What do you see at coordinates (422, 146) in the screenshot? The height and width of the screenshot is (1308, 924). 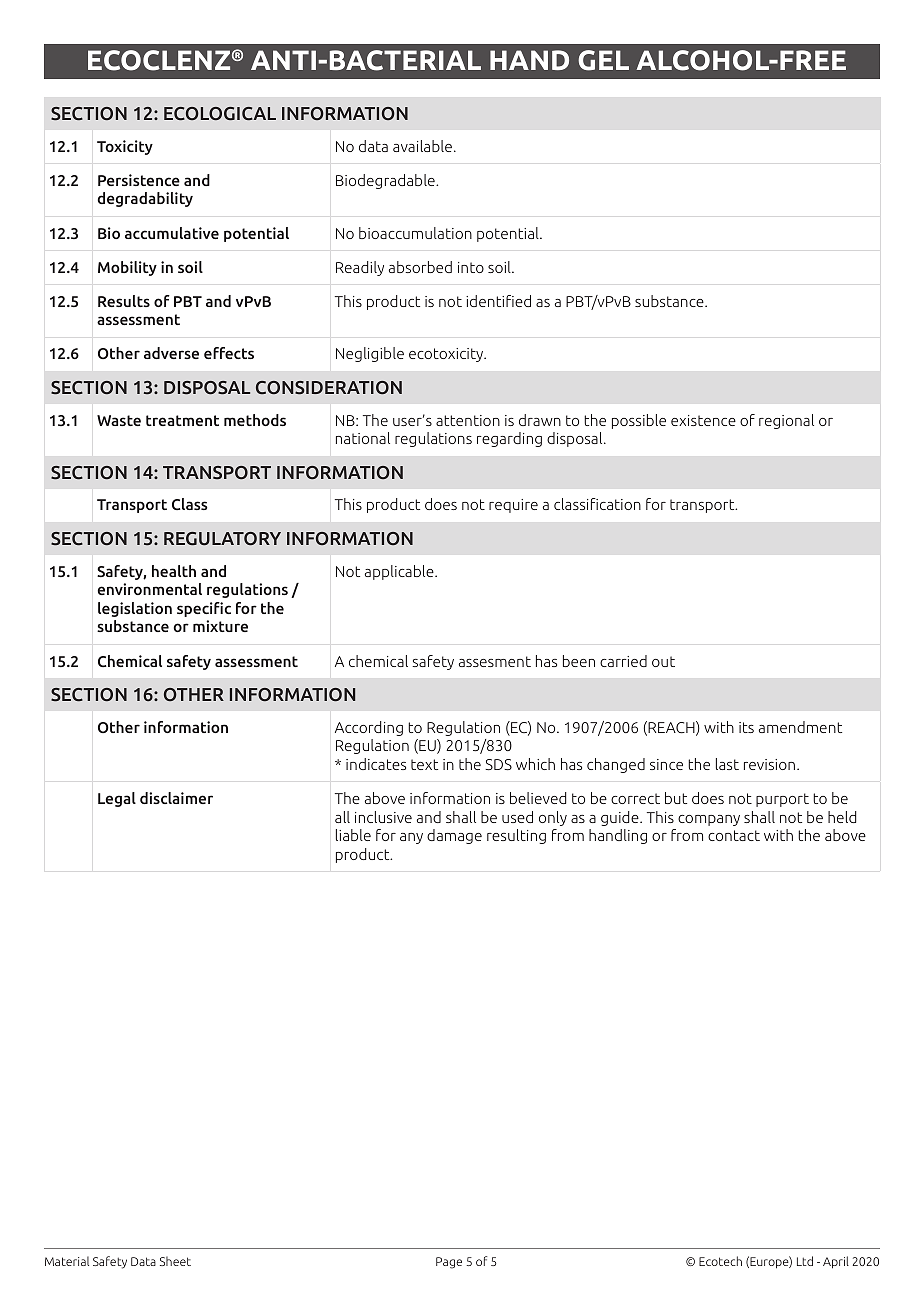 I see `available` at bounding box center [422, 146].
